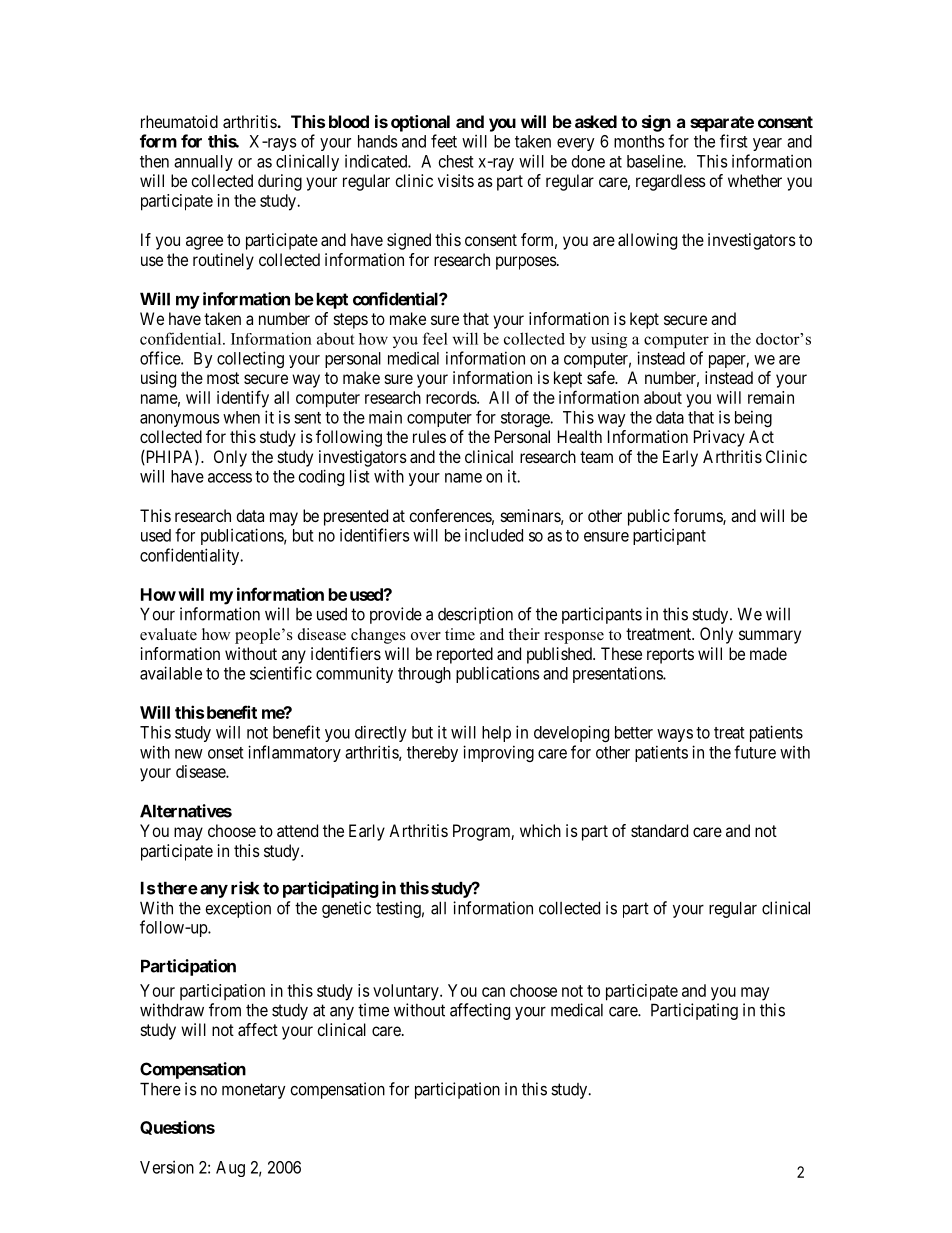  What do you see at coordinates (770, 637) in the image?
I see `summary` at bounding box center [770, 637].
